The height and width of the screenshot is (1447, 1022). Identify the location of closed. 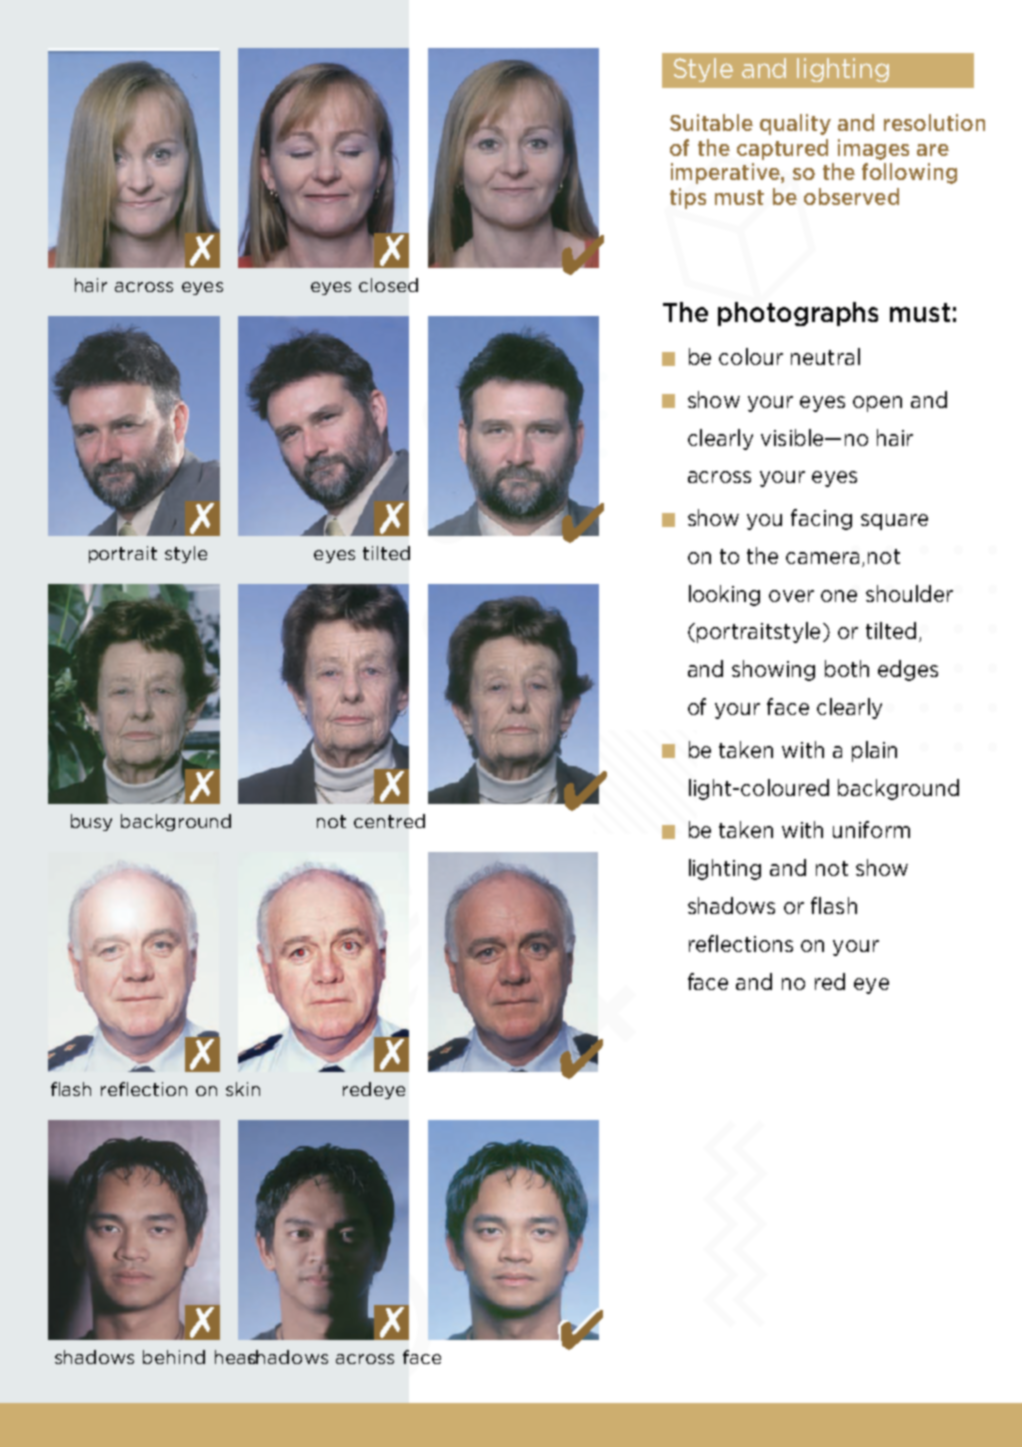
(388, 285).
